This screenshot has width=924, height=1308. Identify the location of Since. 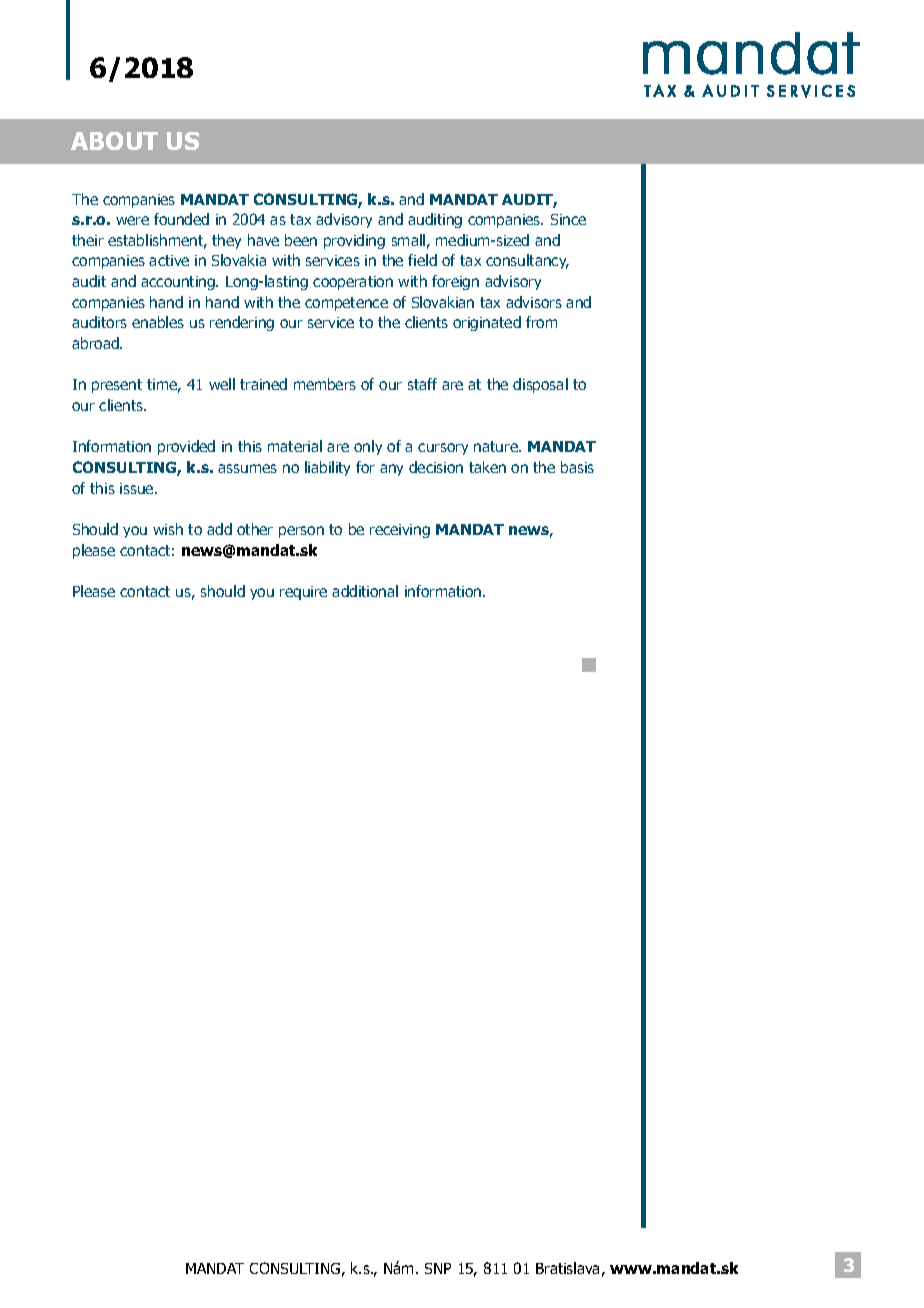
(568, 219).
